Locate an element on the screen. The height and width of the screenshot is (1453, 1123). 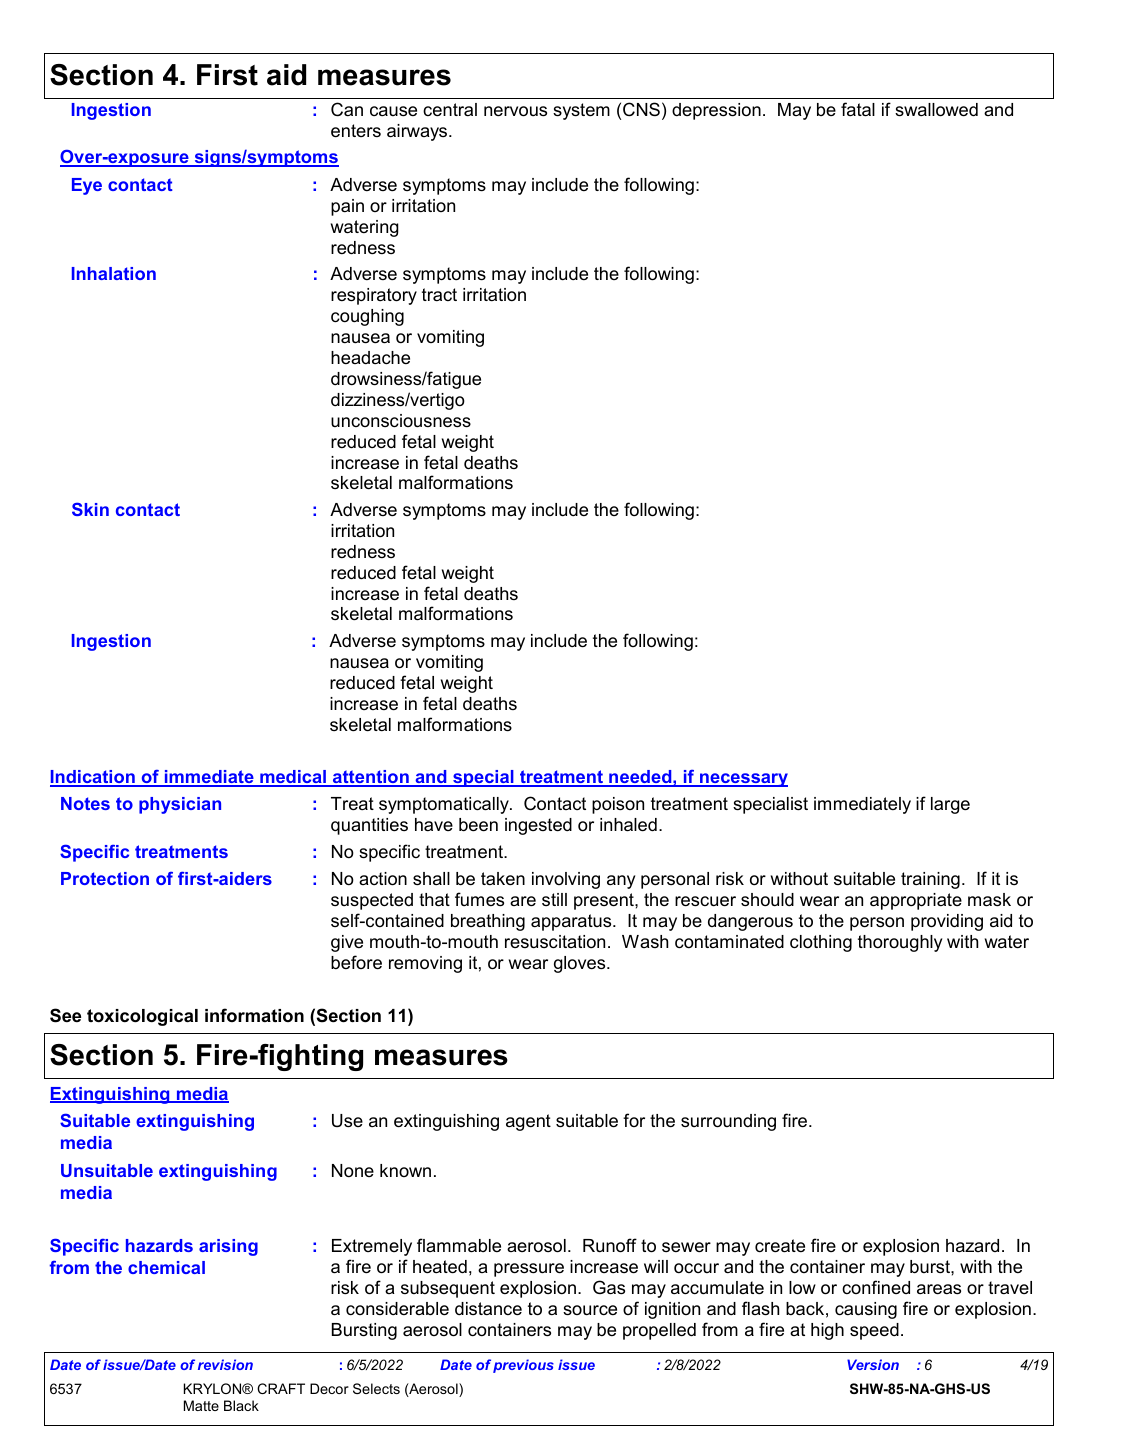
toxicological is located at coordinates (142, 1017).
